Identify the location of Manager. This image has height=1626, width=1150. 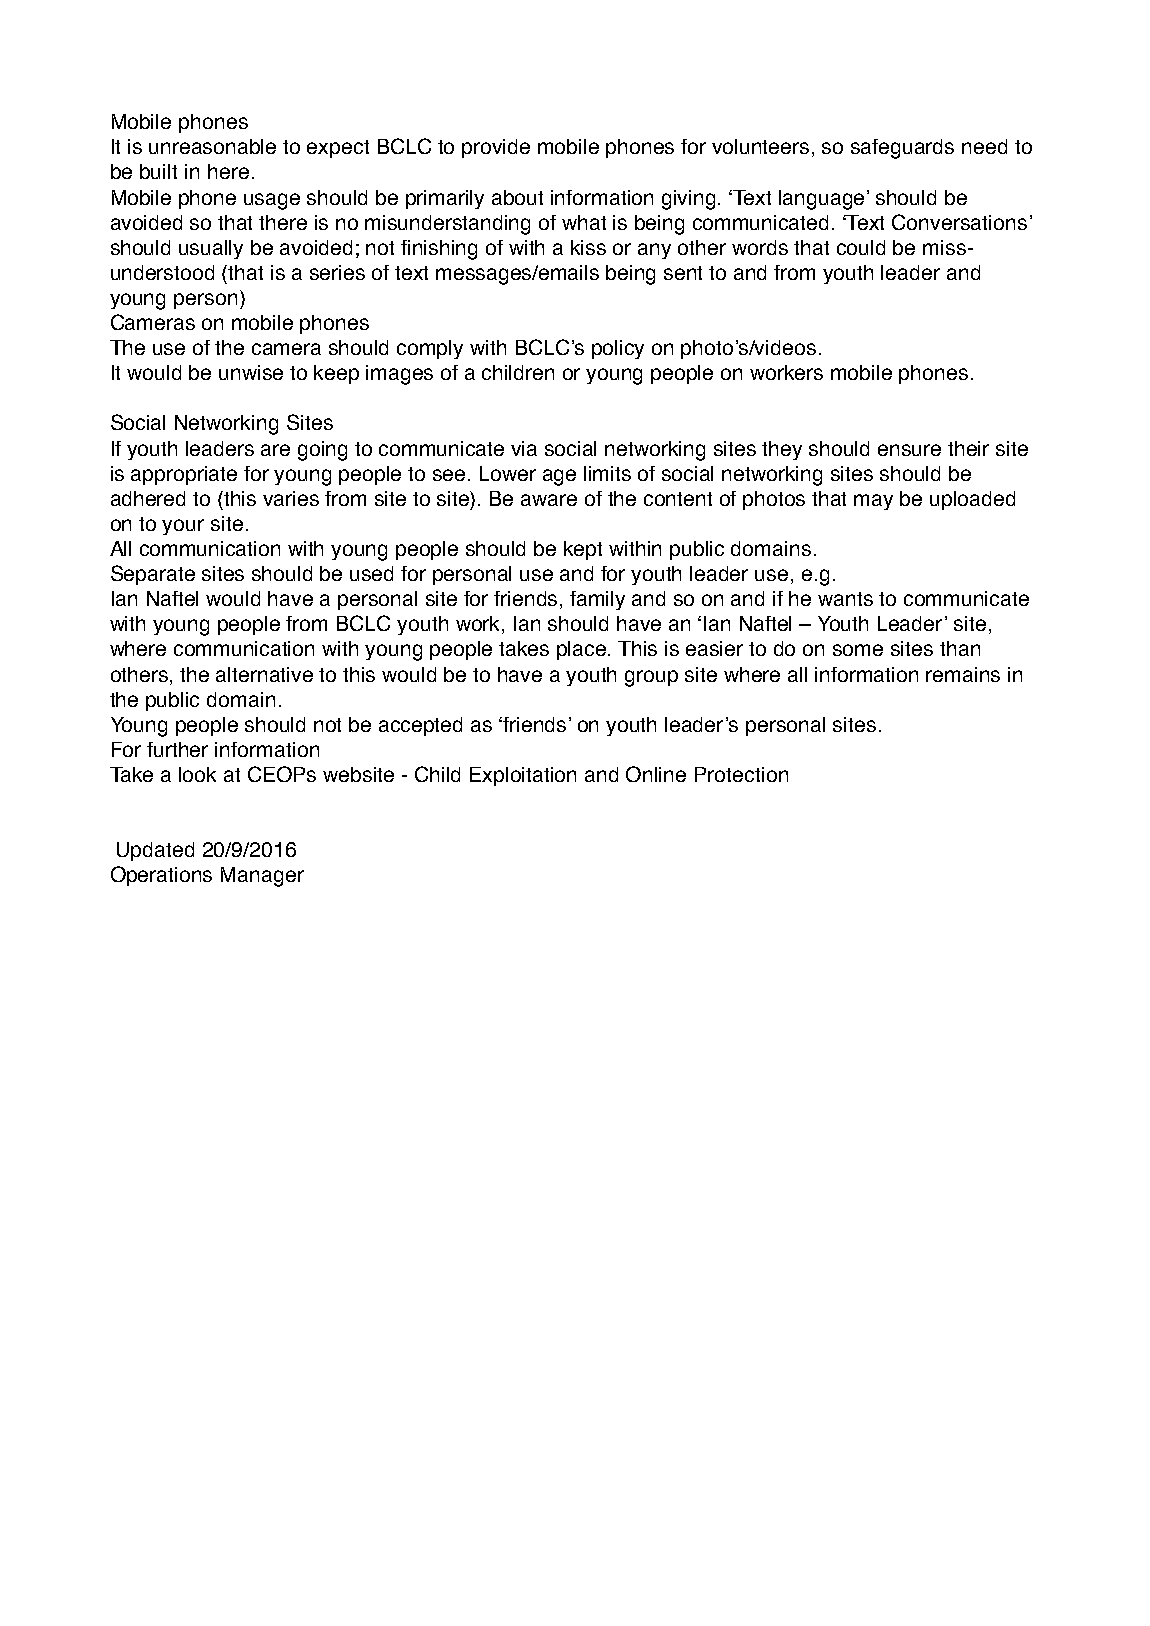
(262, 877).
